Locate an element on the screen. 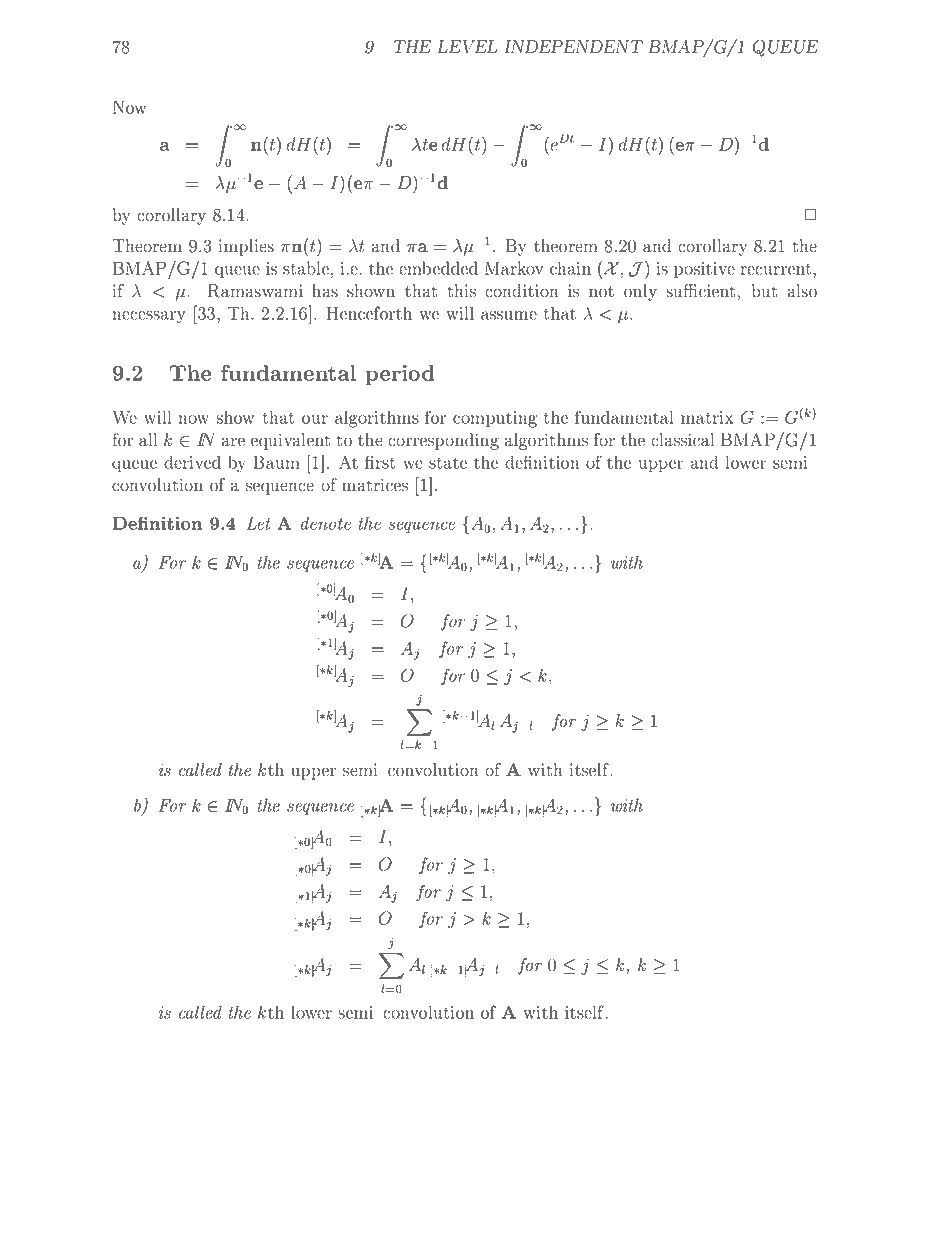  implies is located at coordinates (246, 247).
